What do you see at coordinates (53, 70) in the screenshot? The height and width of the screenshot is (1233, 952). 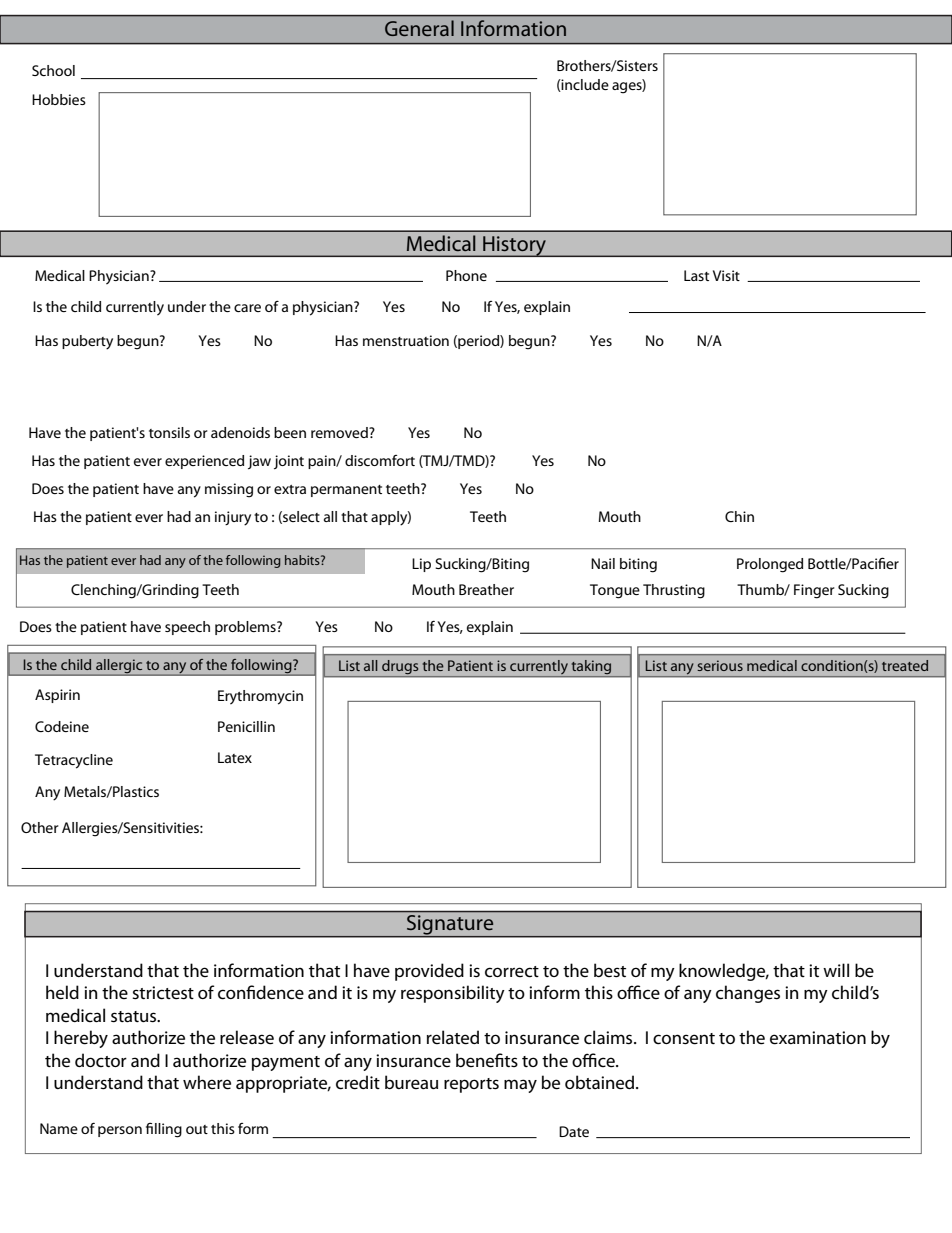 I see `School` at bounding box center [53, 70].
